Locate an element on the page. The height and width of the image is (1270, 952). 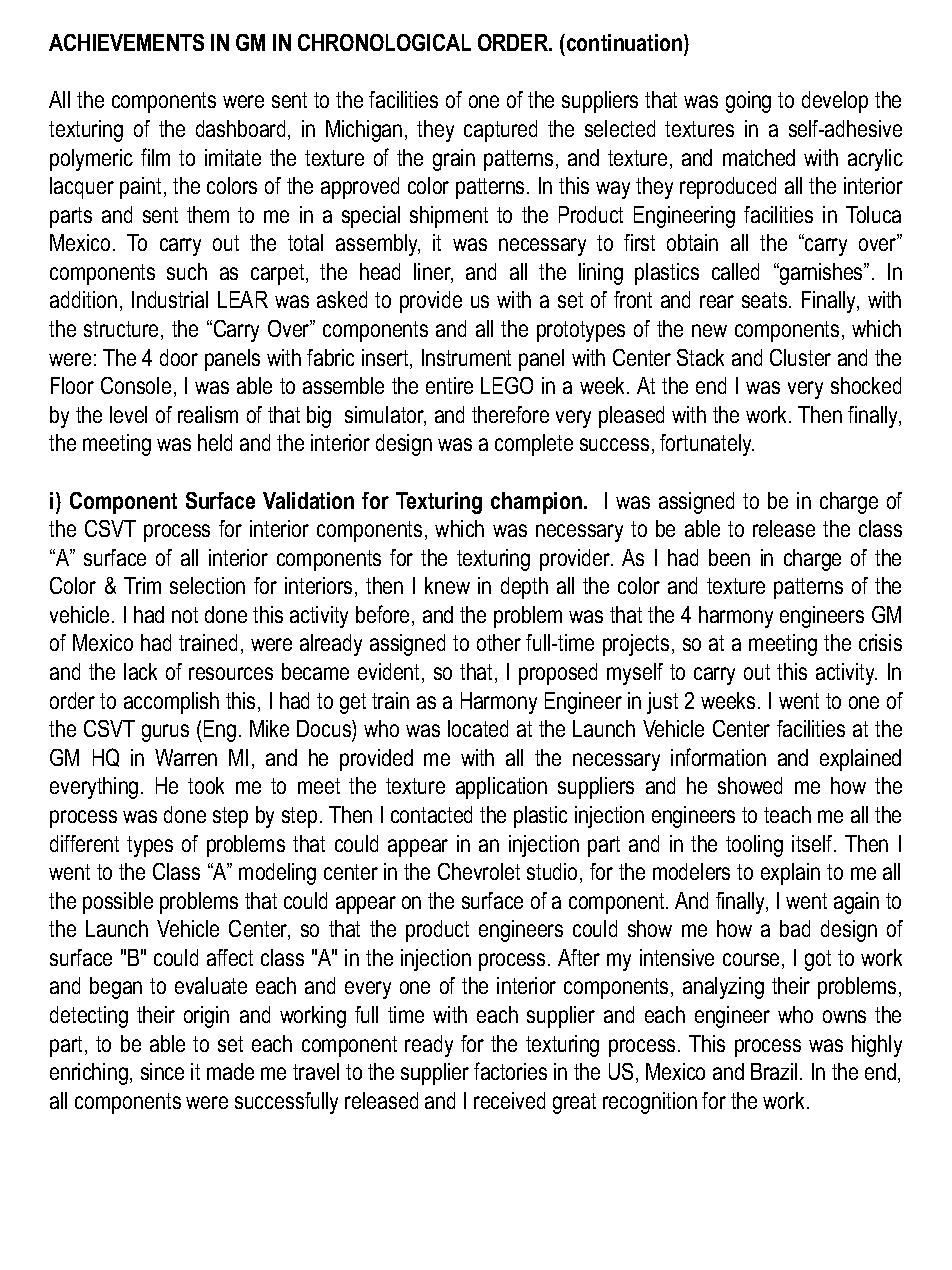
Industrial is located at coordinates (170, 299).
